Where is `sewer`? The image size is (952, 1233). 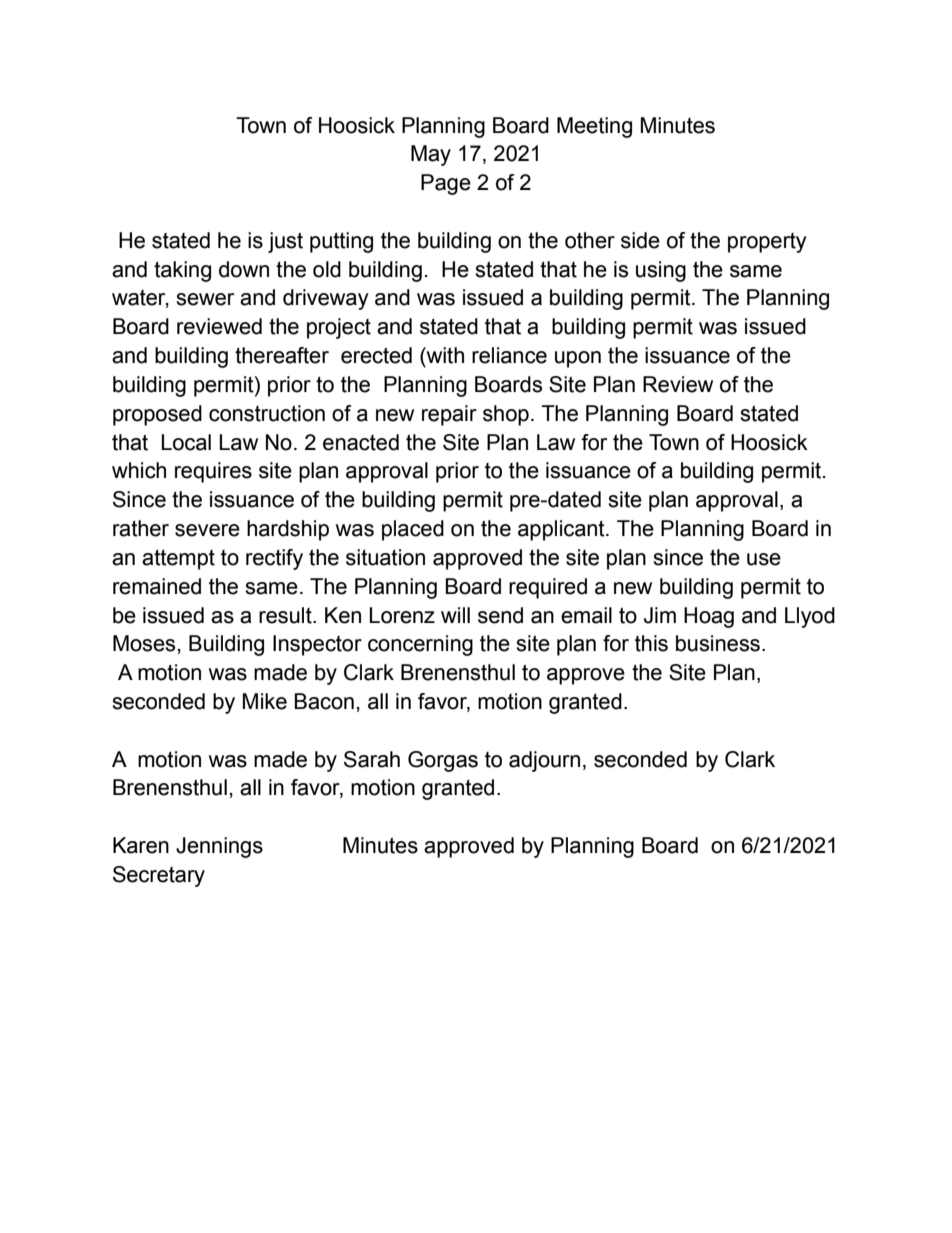 sewer is located at coordinates (205, 299).
